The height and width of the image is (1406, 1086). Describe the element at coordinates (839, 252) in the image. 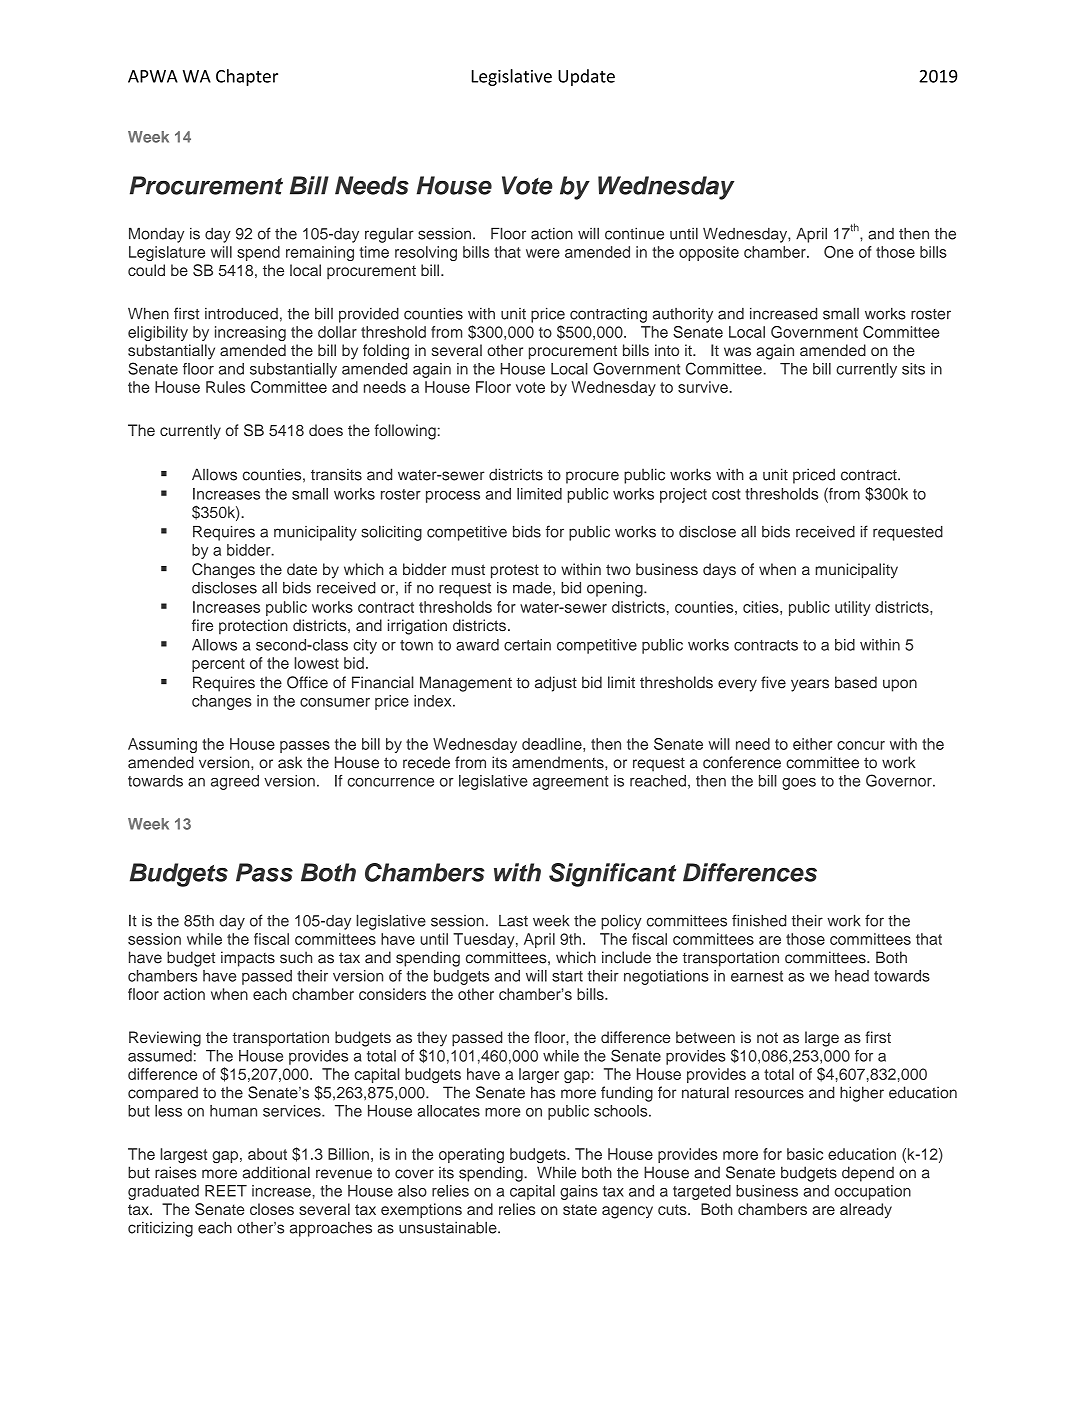

I see `One` at that location.
